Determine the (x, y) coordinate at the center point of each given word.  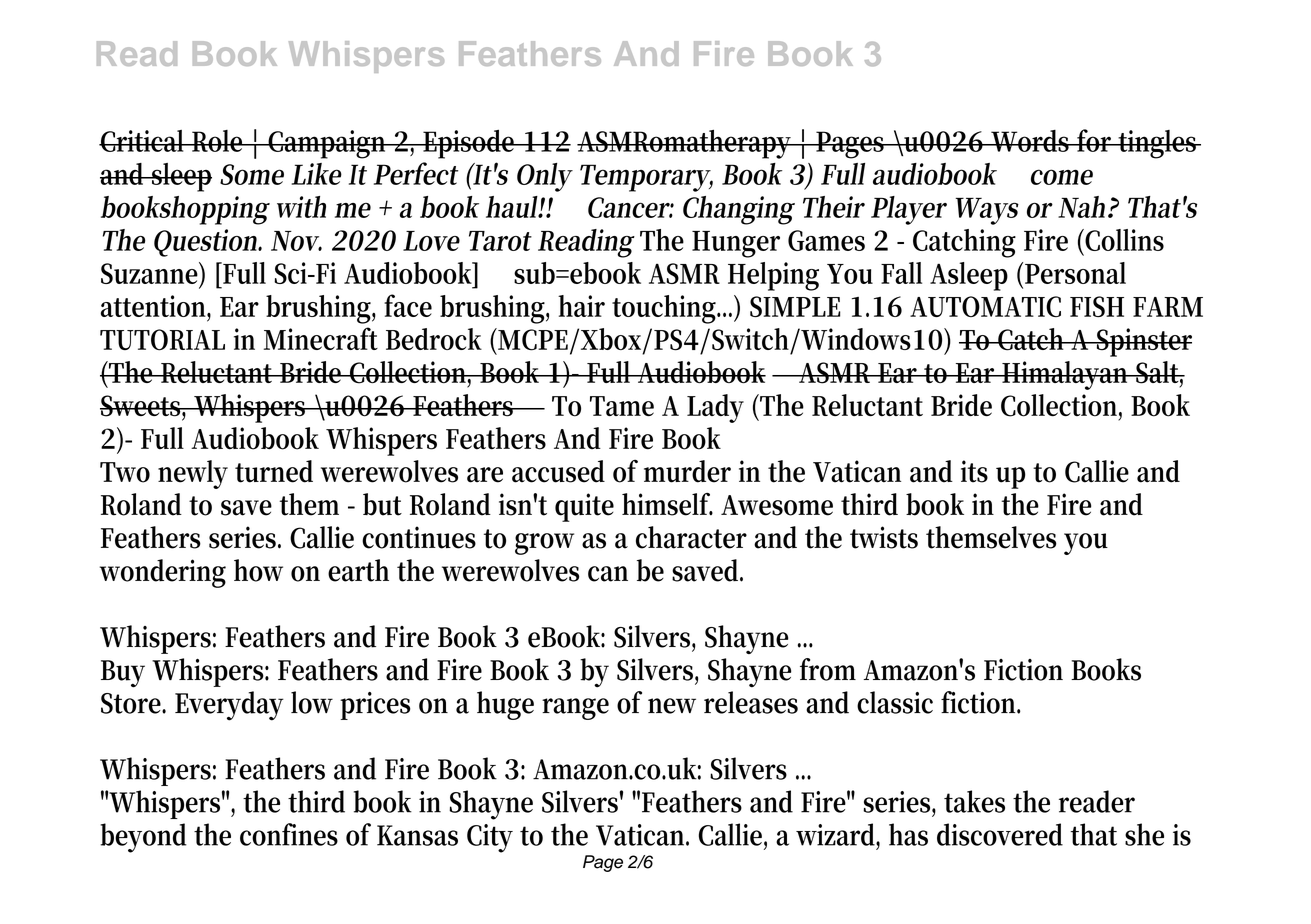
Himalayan (1066, 375)
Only (545, 177)
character (691, 537)
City (490, 838)
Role (218, 141)
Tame (622, 406)
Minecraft (321, 338)
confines (289, 834)
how (258, 570)
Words (1030, 141)
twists (884, 537)
